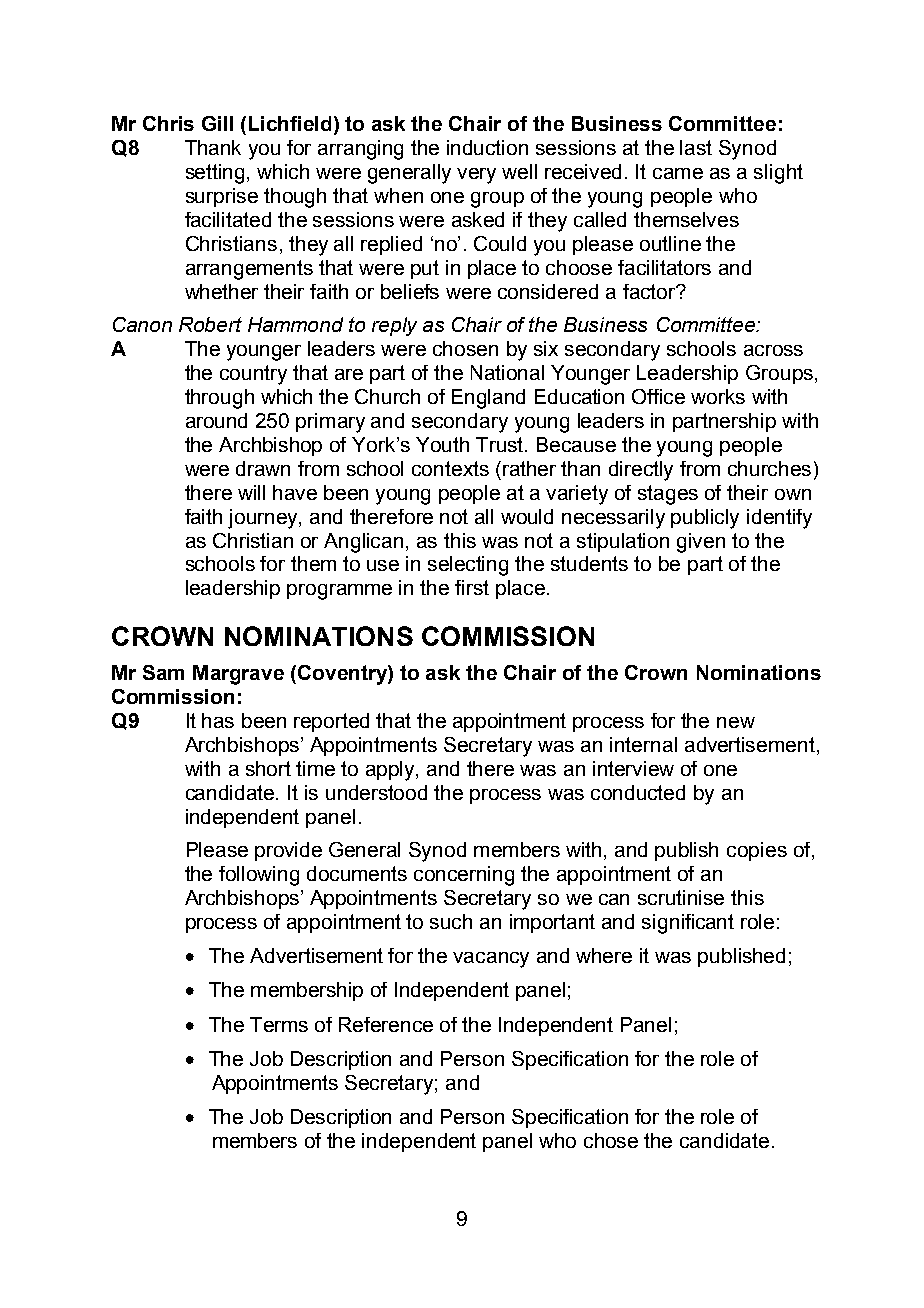  What do you see at coordinates (279, 1024) in the document?
I see `Terms` at bounding box center [279, 1024].
